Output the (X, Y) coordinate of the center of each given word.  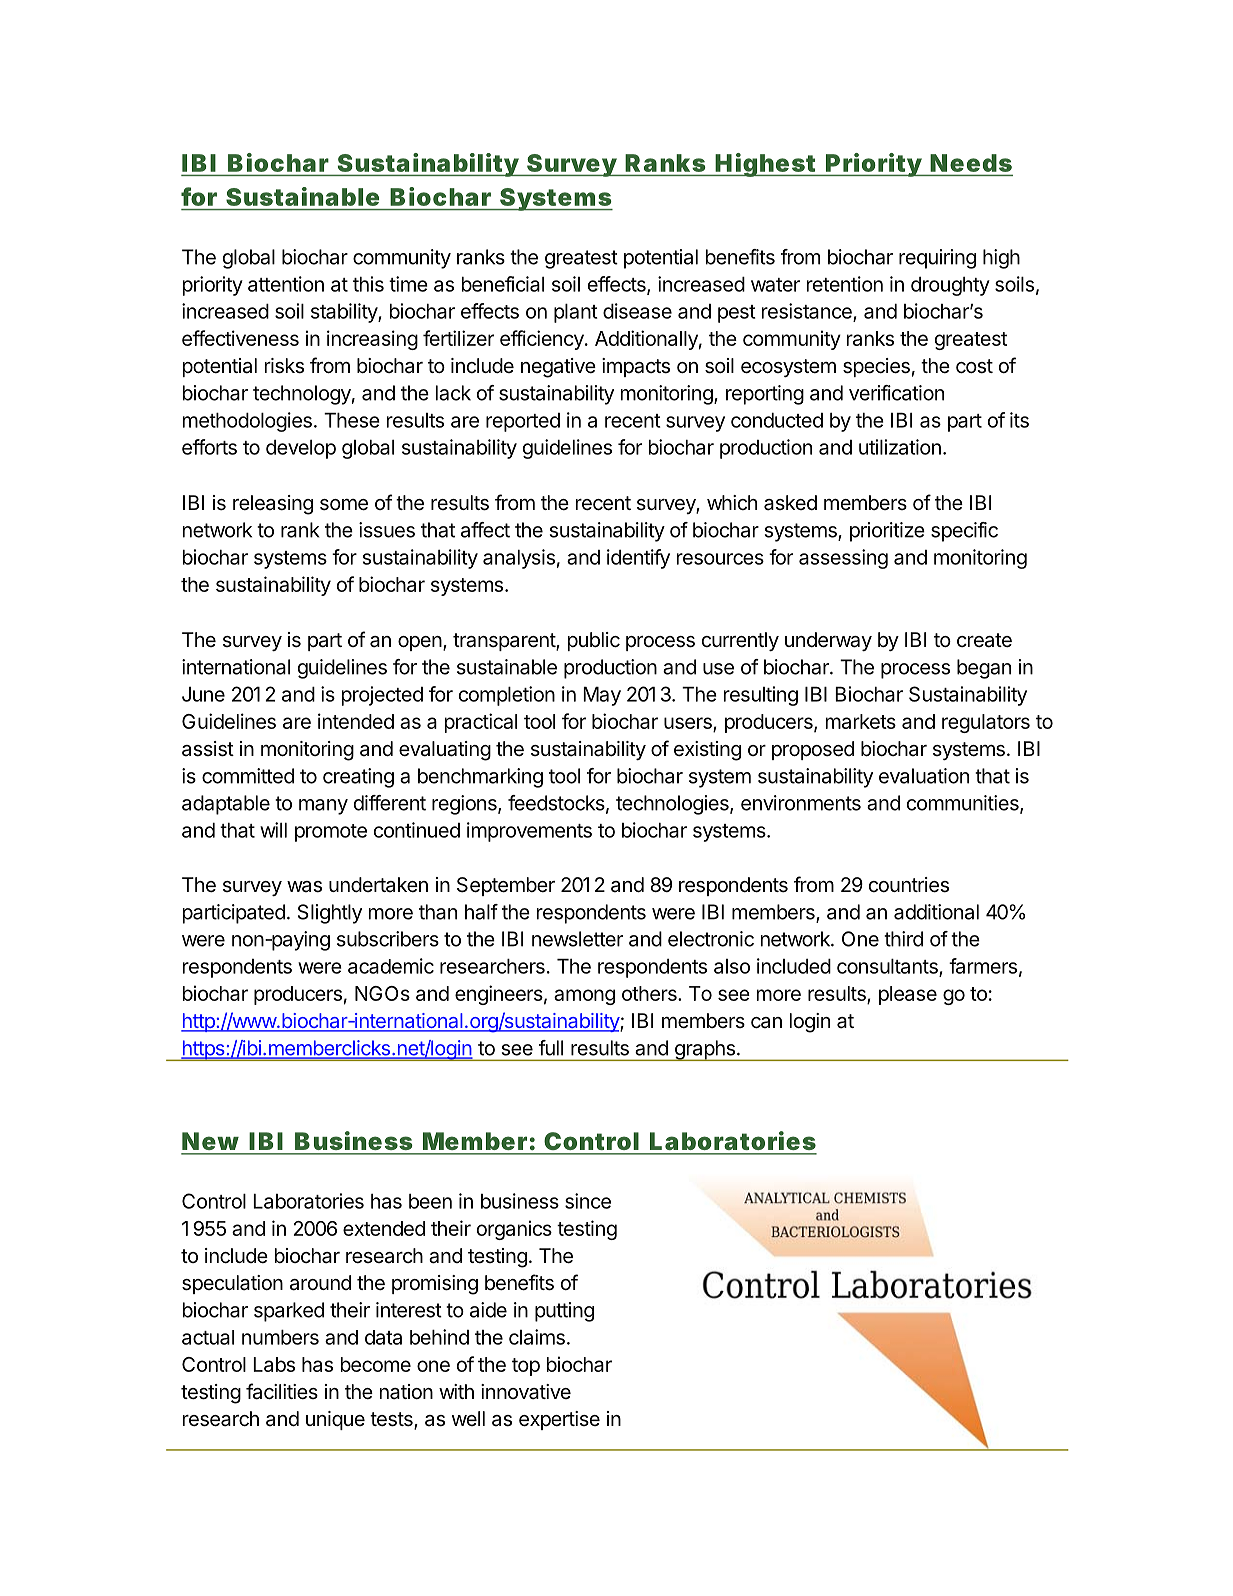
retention (845, 284)
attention (286, 284)
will (273, 830)
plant (576, 313)
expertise (559, 1420)
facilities (282, 1391)
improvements (529, 832)
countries (909, 885)
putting (564, 1312)
